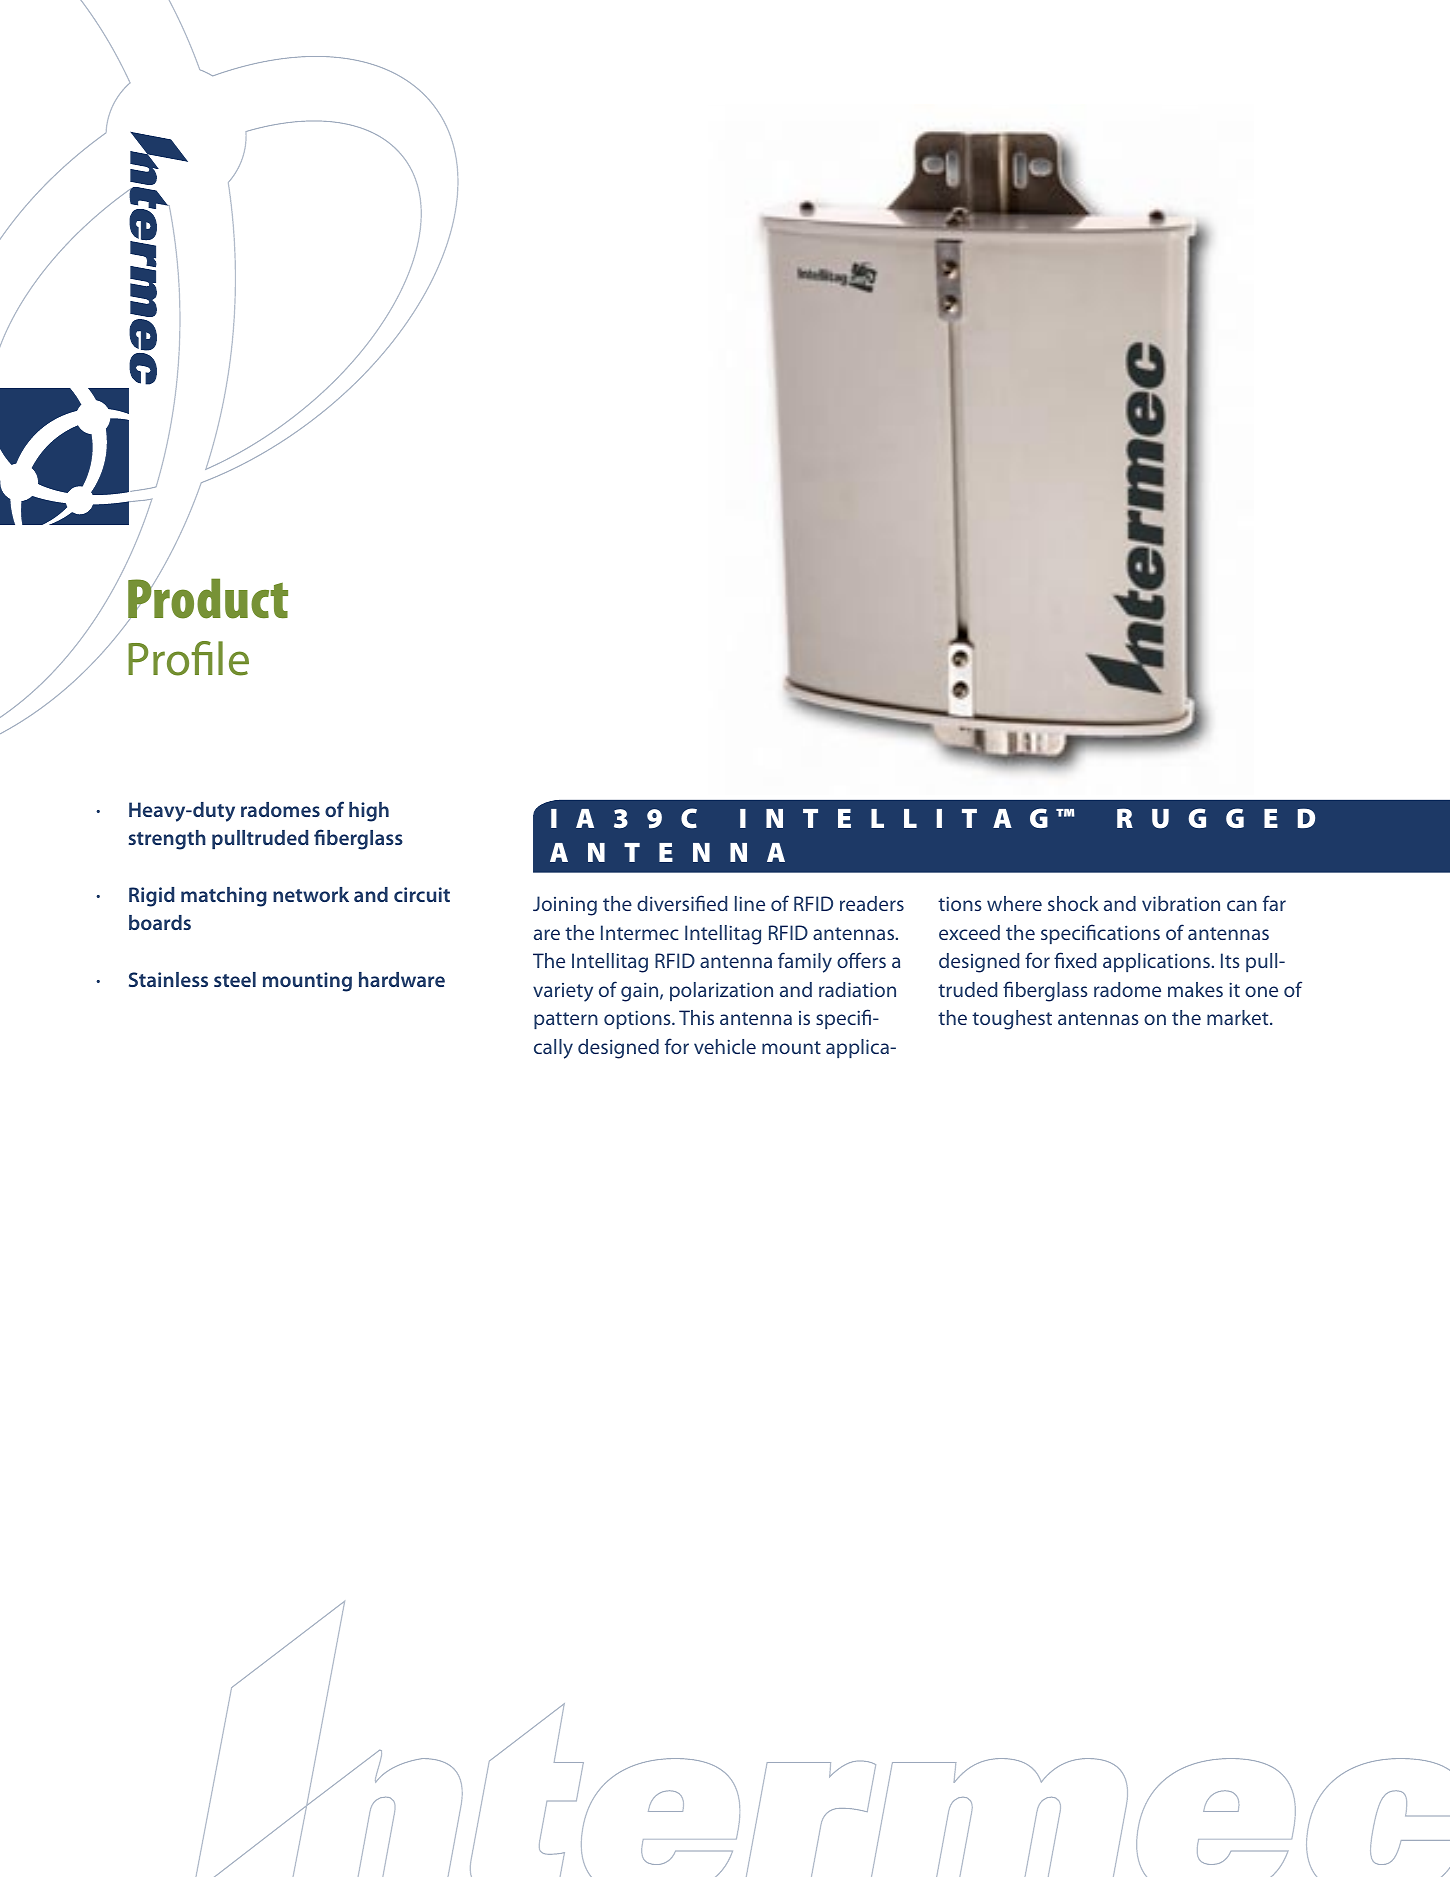 The height and width of the document is (1877, 1450). Describe the element at coordinates (1274, 903) in the document. I see `far` at that location.
